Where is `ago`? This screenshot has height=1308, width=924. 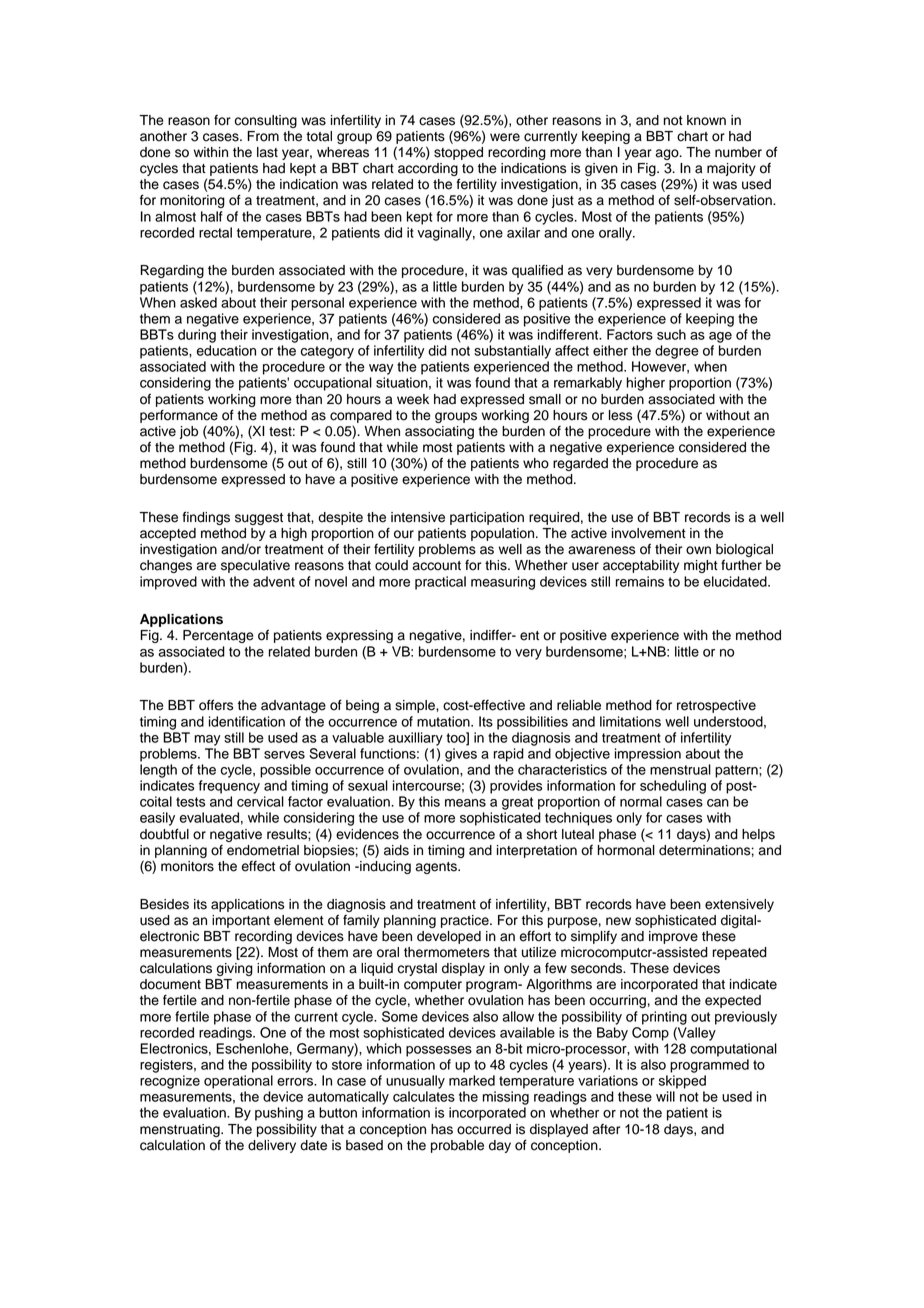
ago is located at coordinates (668, 154).
